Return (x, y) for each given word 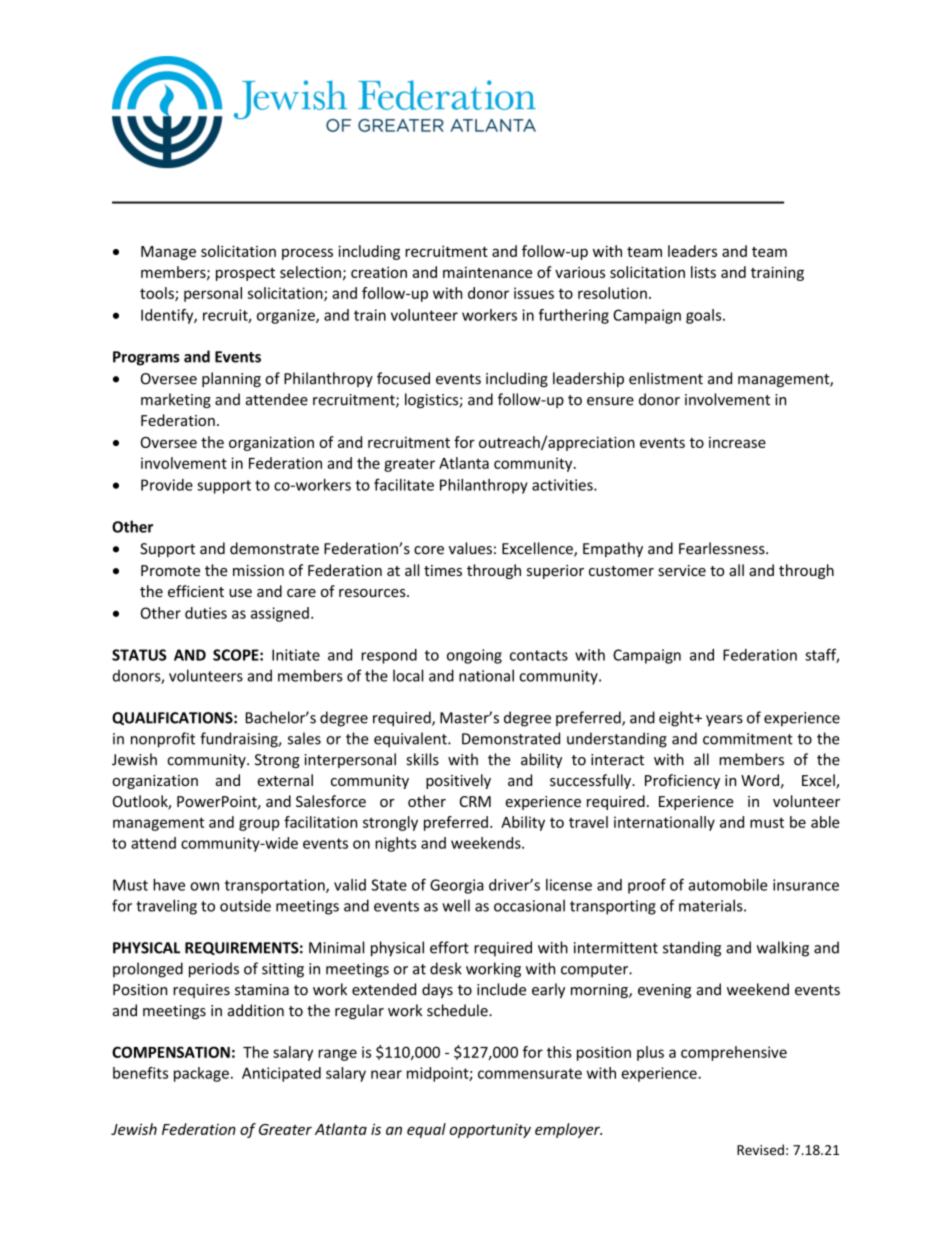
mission (258, 570)
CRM (475, 801)
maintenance (487, 272)
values (470, 548)
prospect (245, 274)
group (259, 825)
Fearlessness (723, 548)
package (201, 1074)
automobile (727, 885)
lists (703, 272)
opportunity (490, 1130)
